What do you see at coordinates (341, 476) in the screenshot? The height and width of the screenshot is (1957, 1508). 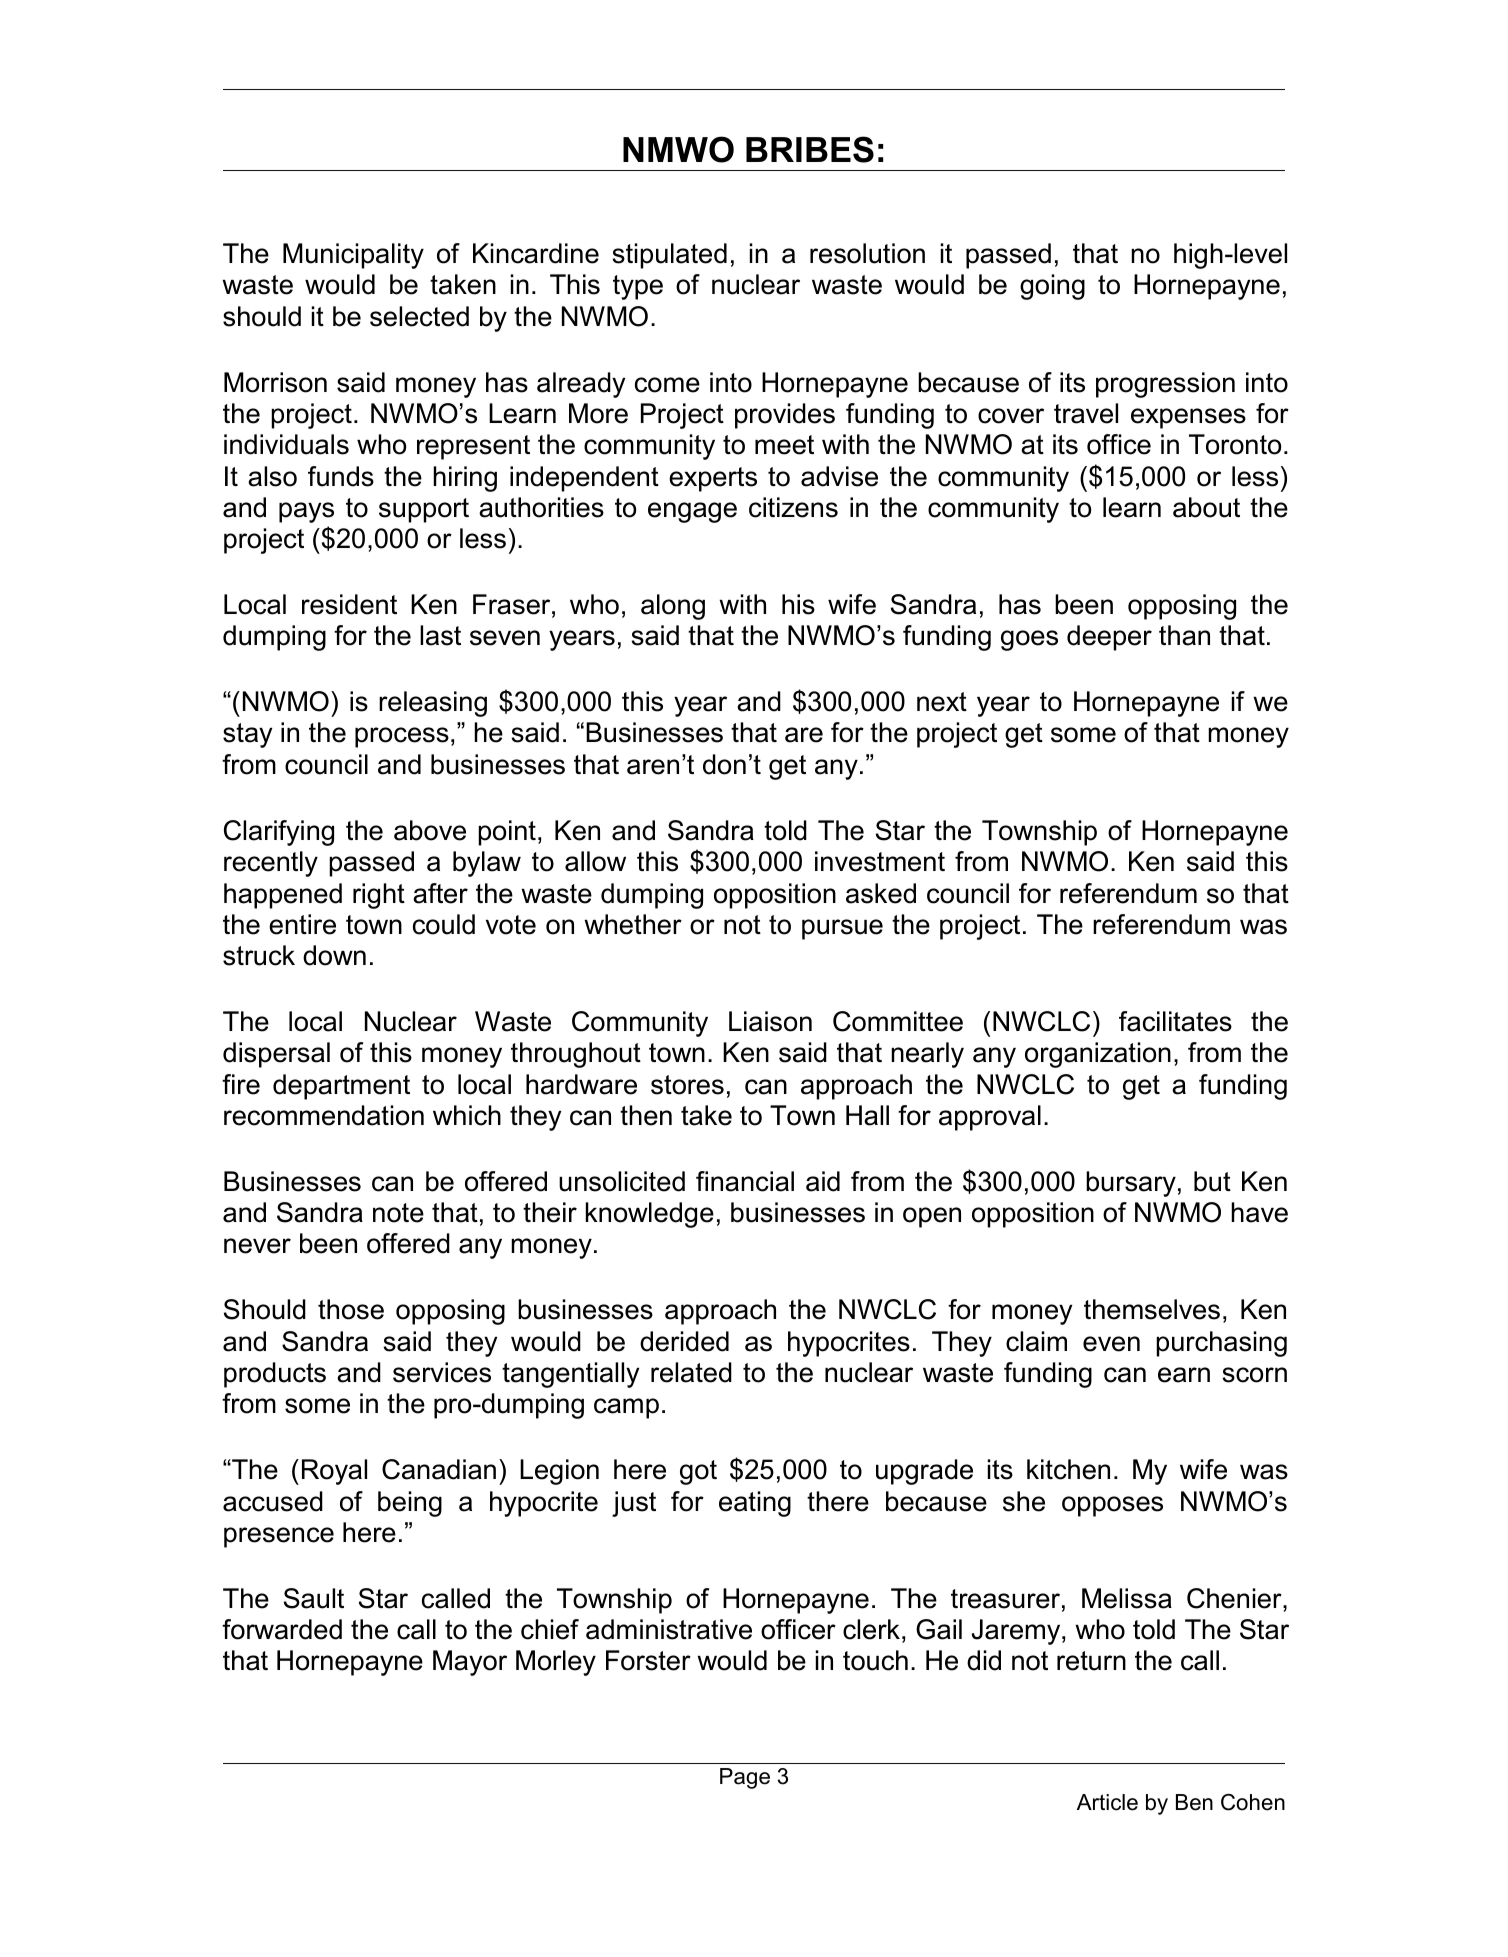 I see `funds` at bounding box center [341, 476].
